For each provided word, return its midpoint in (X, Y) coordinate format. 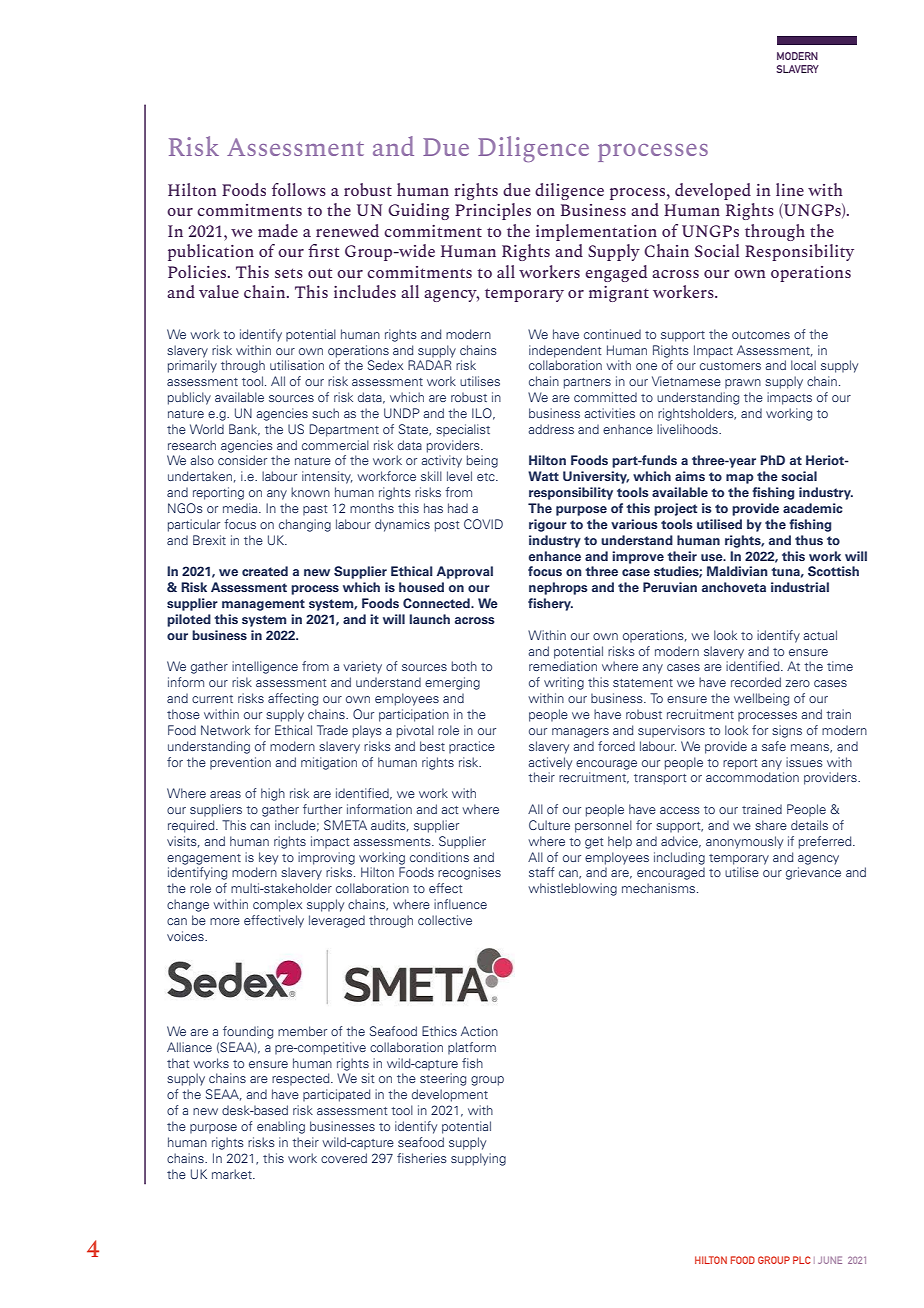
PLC (802, 1260)
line (790, 189)
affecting (293, 699)
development (450, 1095)
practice (472, 747)
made (278, 230)
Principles (493, 211)
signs (787, 731)
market (233, 1174)
